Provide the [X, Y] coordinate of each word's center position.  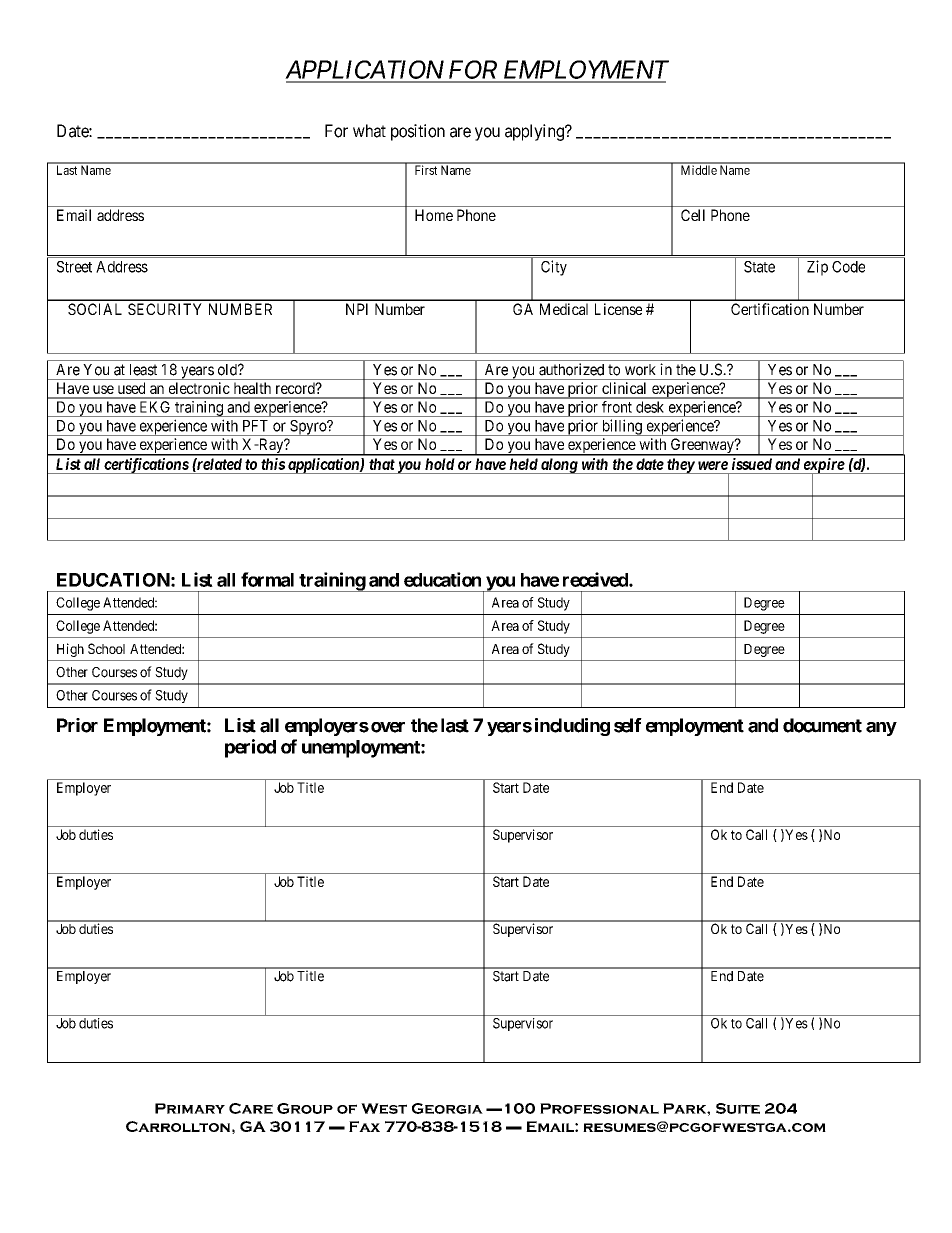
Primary [190, 1108]
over [388, 727]
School [106, 648]
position [418, 132]
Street [74, 267]
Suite [738, 1108]
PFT [255, 426]
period [250, 748]
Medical [564, 309]
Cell [693, 215]
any [881, 729]
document [822, 725]
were [713, 465]
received [596, 579]
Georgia [447, 1108]
